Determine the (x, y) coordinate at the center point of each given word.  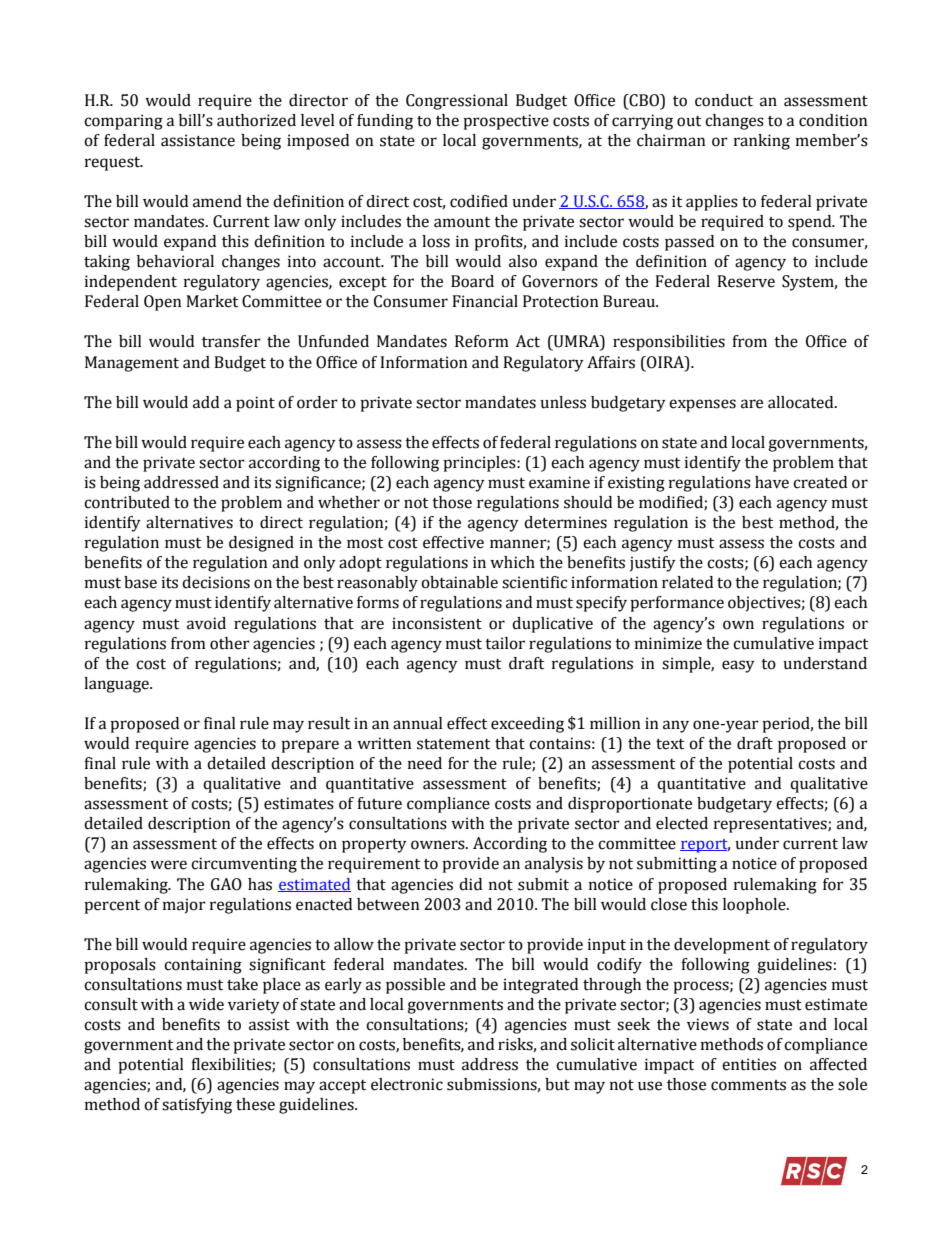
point (255, 404)
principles (480, 464)
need (425, 763)
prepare (310, 746)
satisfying (197, 1106)
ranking (762, 142)
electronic (407, 1084)
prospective (506, 122)
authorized (256, 120)
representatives (771, 825)
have (772, 482)
